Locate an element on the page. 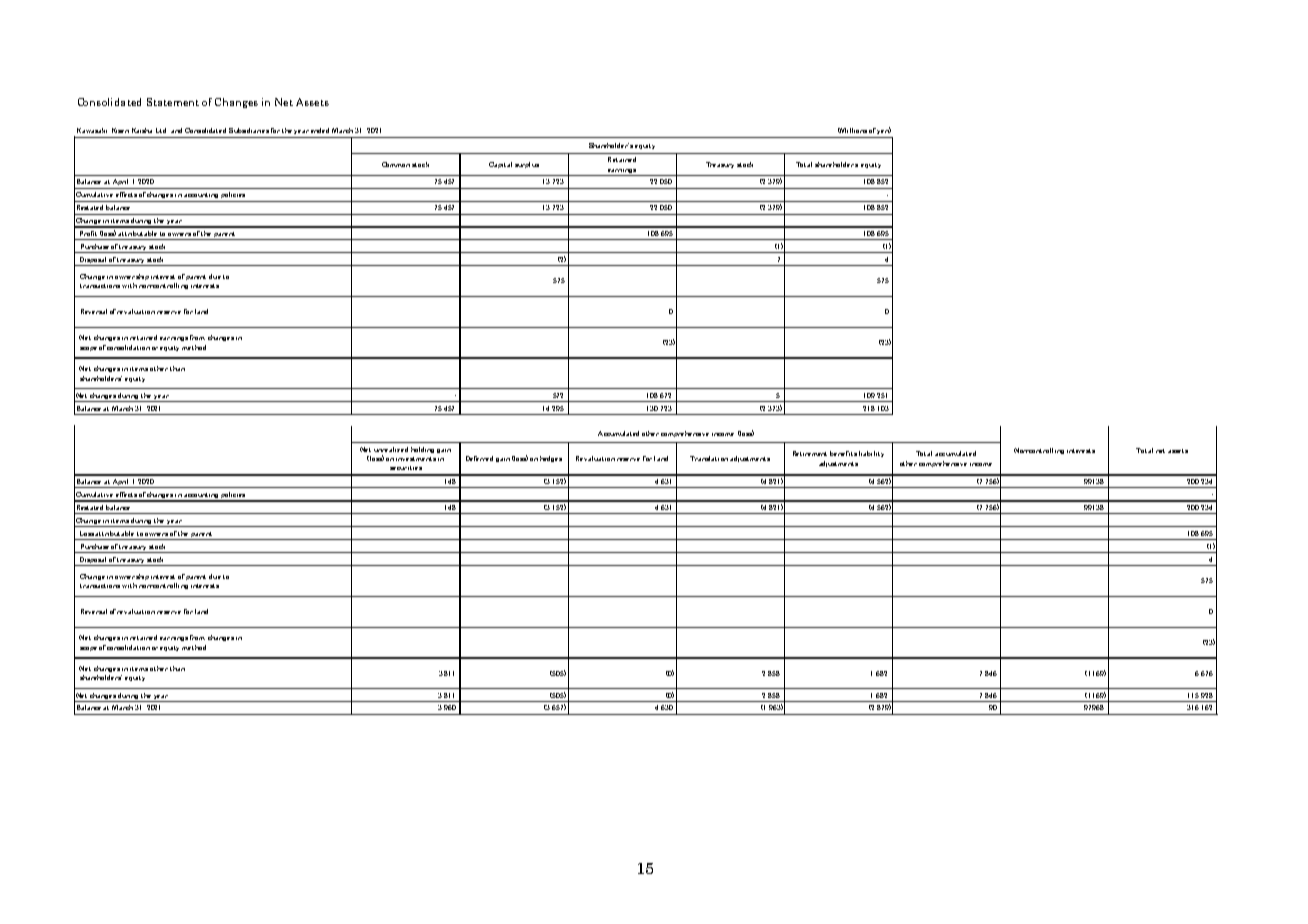 This document has height=924, width=1308. surplus is located at coordinates (527, 165).
